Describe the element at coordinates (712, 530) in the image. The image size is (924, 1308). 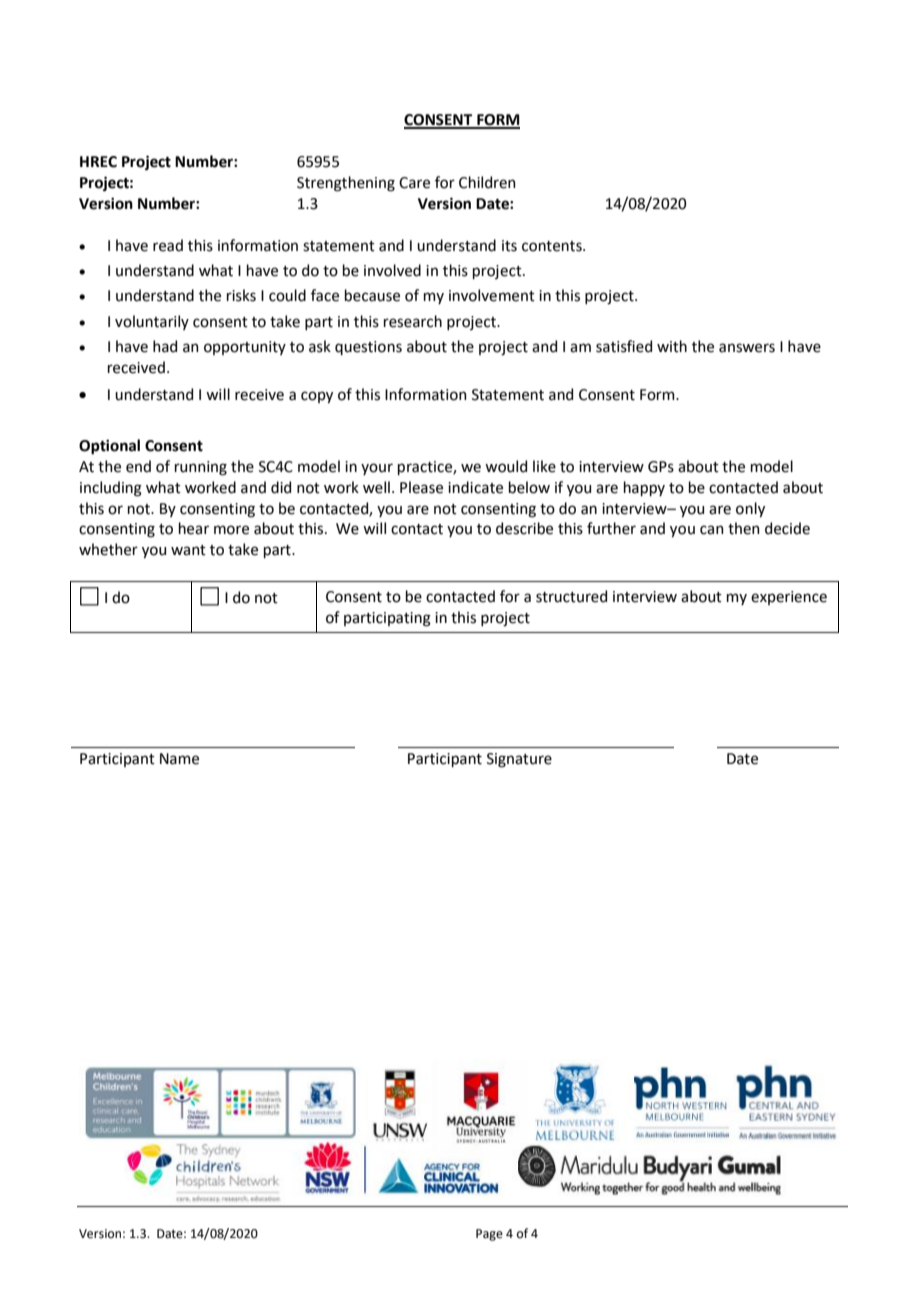
I see `can` at that location.
